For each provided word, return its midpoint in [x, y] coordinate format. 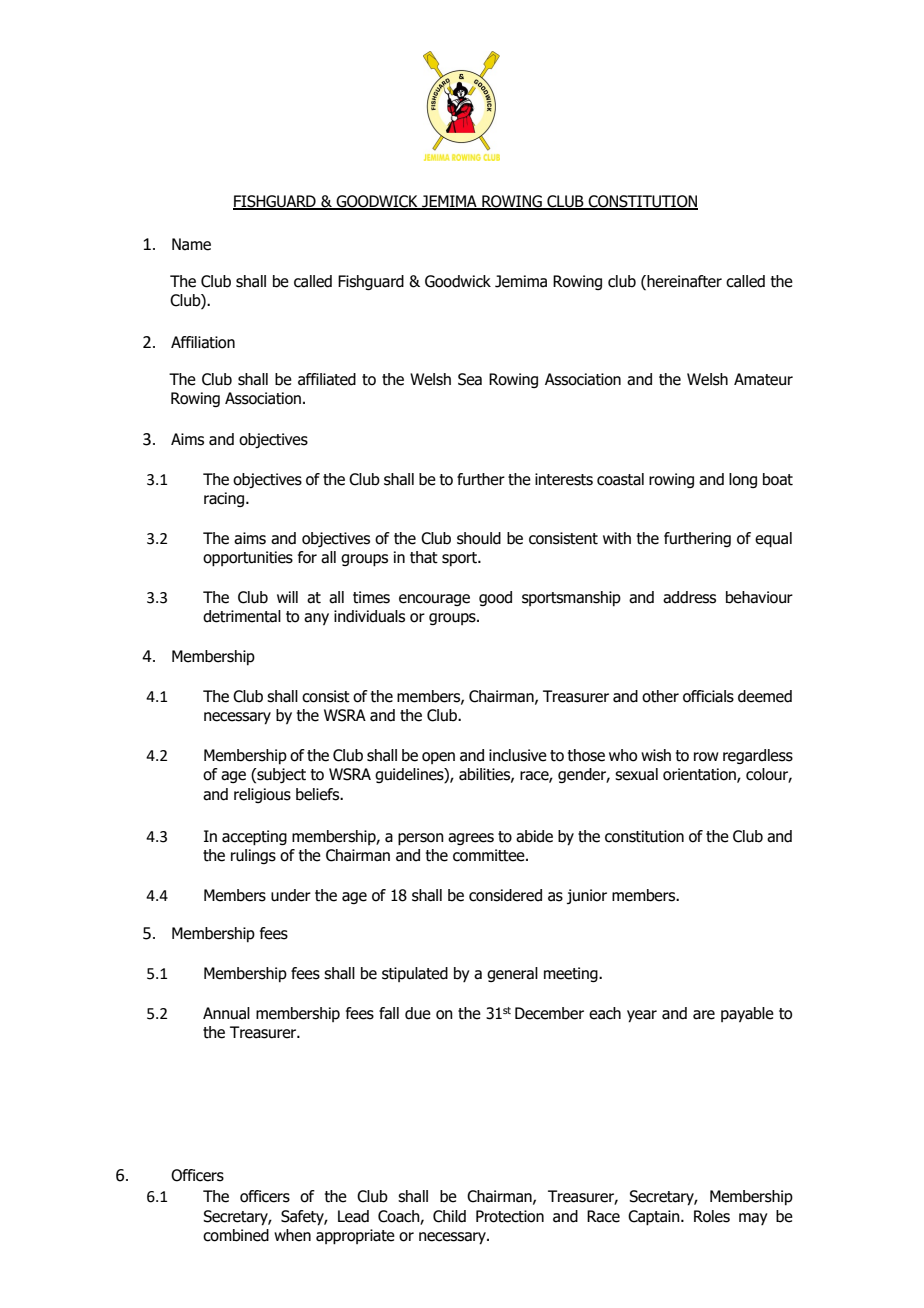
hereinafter [683, 282]
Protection [510, 1216]
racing [225, 499]
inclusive [518, 755]
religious [262, 795]
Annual [226, 1013]
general [512, 974]
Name [191, 244]
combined [236, 1235]
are [704, 1015]
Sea [470, 379]
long [743, 480]
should [479, 538]
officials [708, 696]
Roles [712, 1216]
